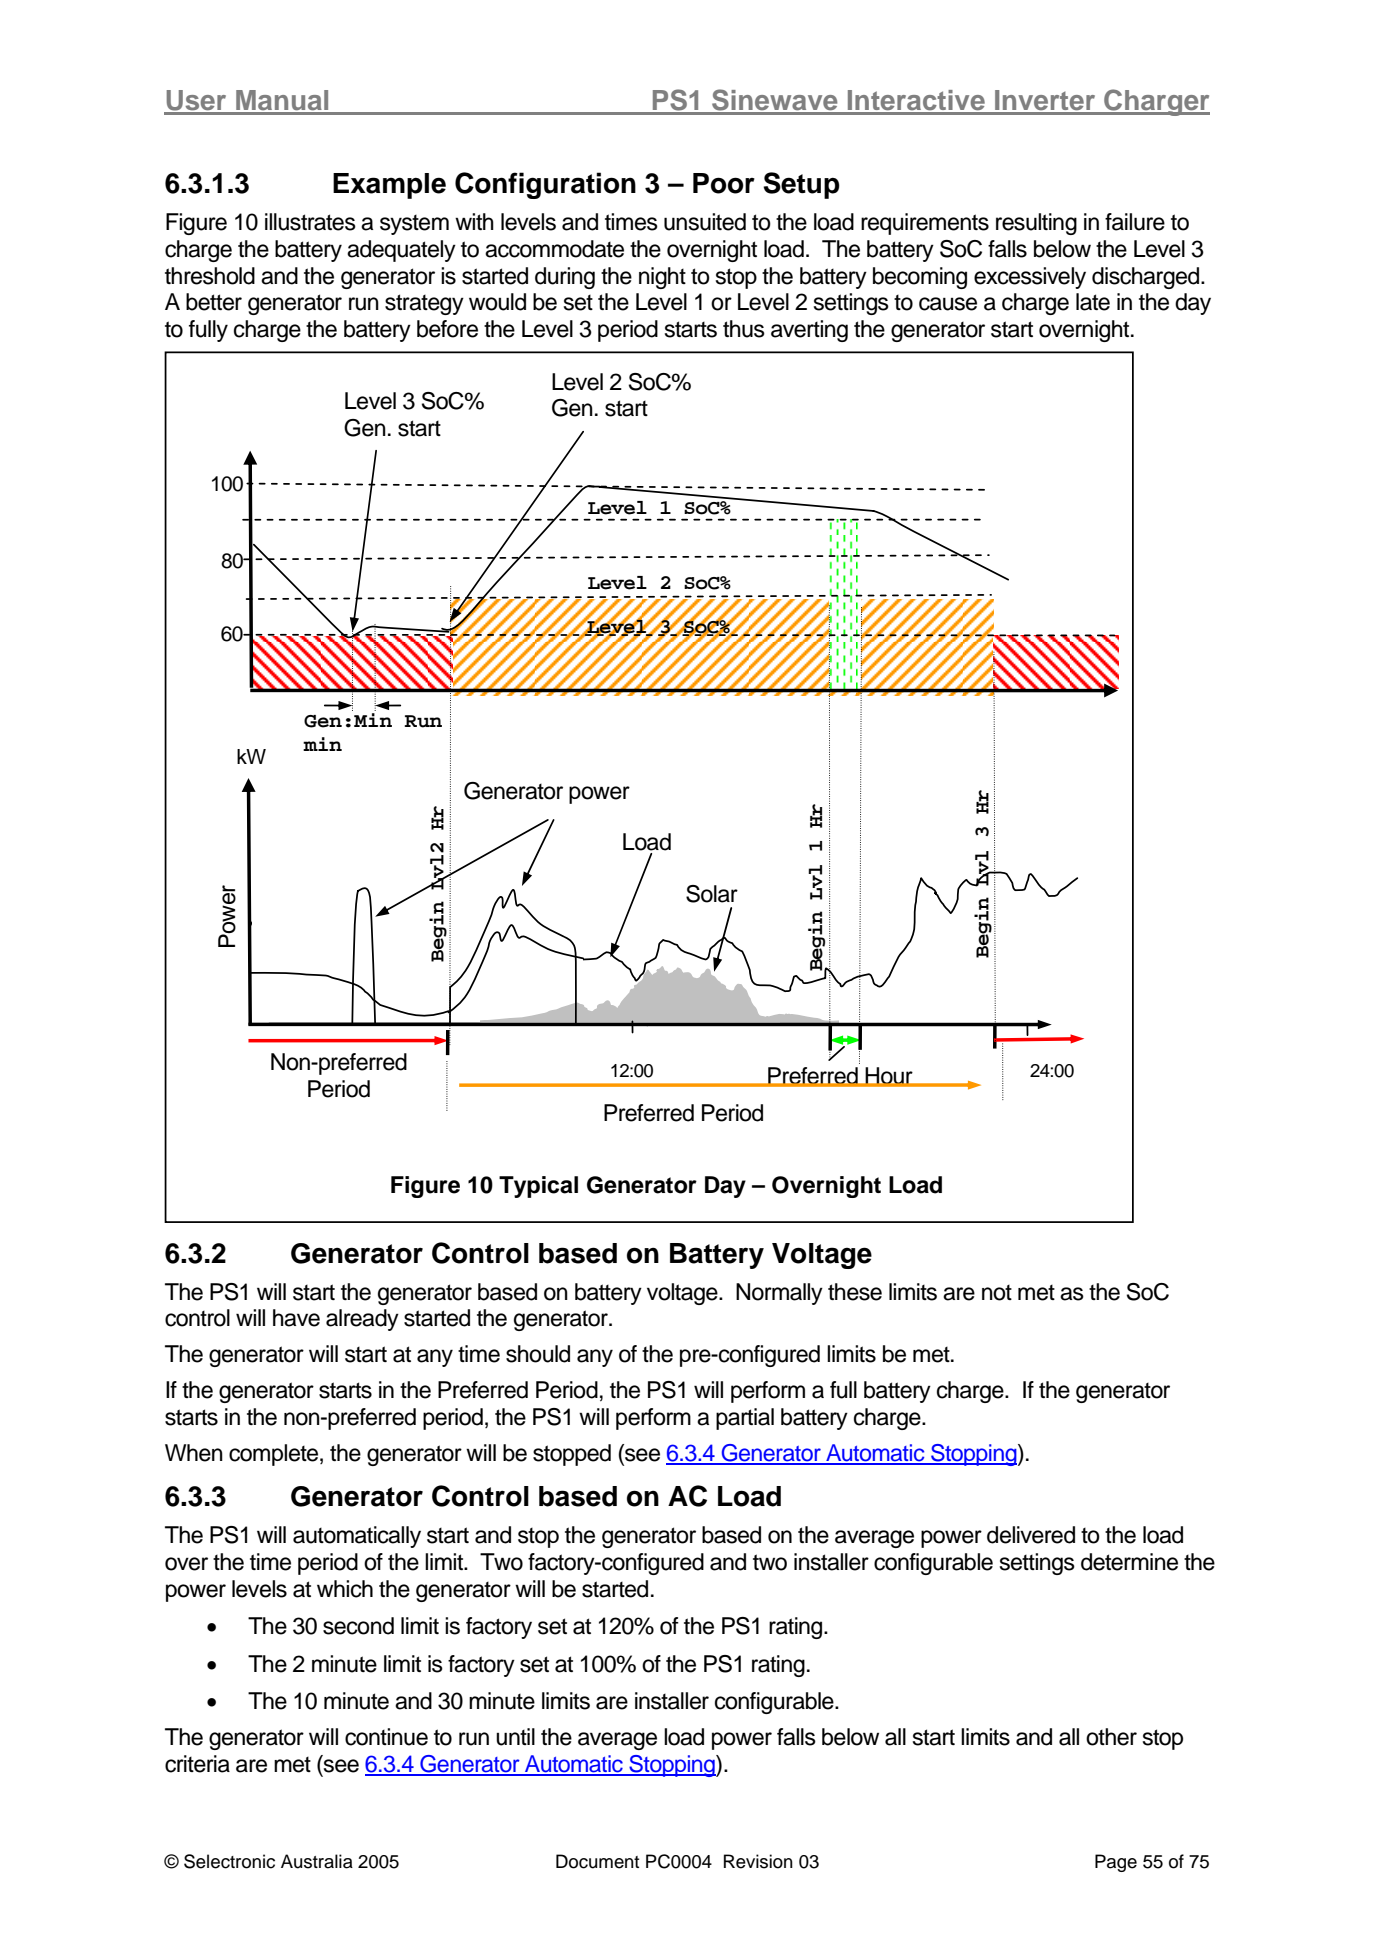 The width and height of the screenshot is (1382, 1956). Describe the element at coordinates (317, 1861) in the screenshot. I see `Australia` at that location.
